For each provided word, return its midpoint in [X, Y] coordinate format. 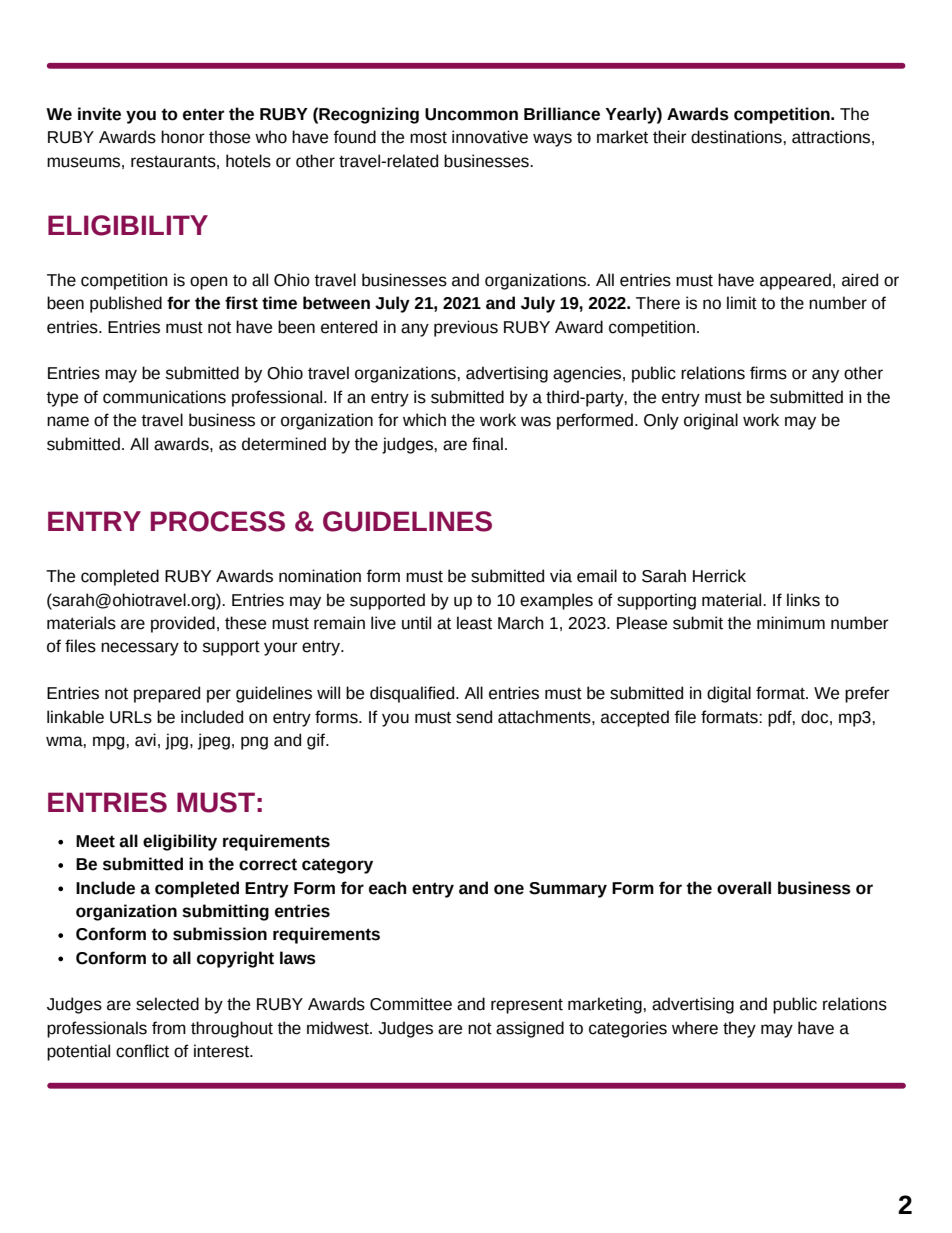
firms [768, 373]
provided [183, 624]
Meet [95, 841]
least [474, 623]
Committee [411, 1004]
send [474, 717]
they [739, 1029]
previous [466, 328]
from [169, 1028]
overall [744, 888]
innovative [490, 137]
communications [164, 397]
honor [183, 137]
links [803, 600]
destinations [737, 137]
